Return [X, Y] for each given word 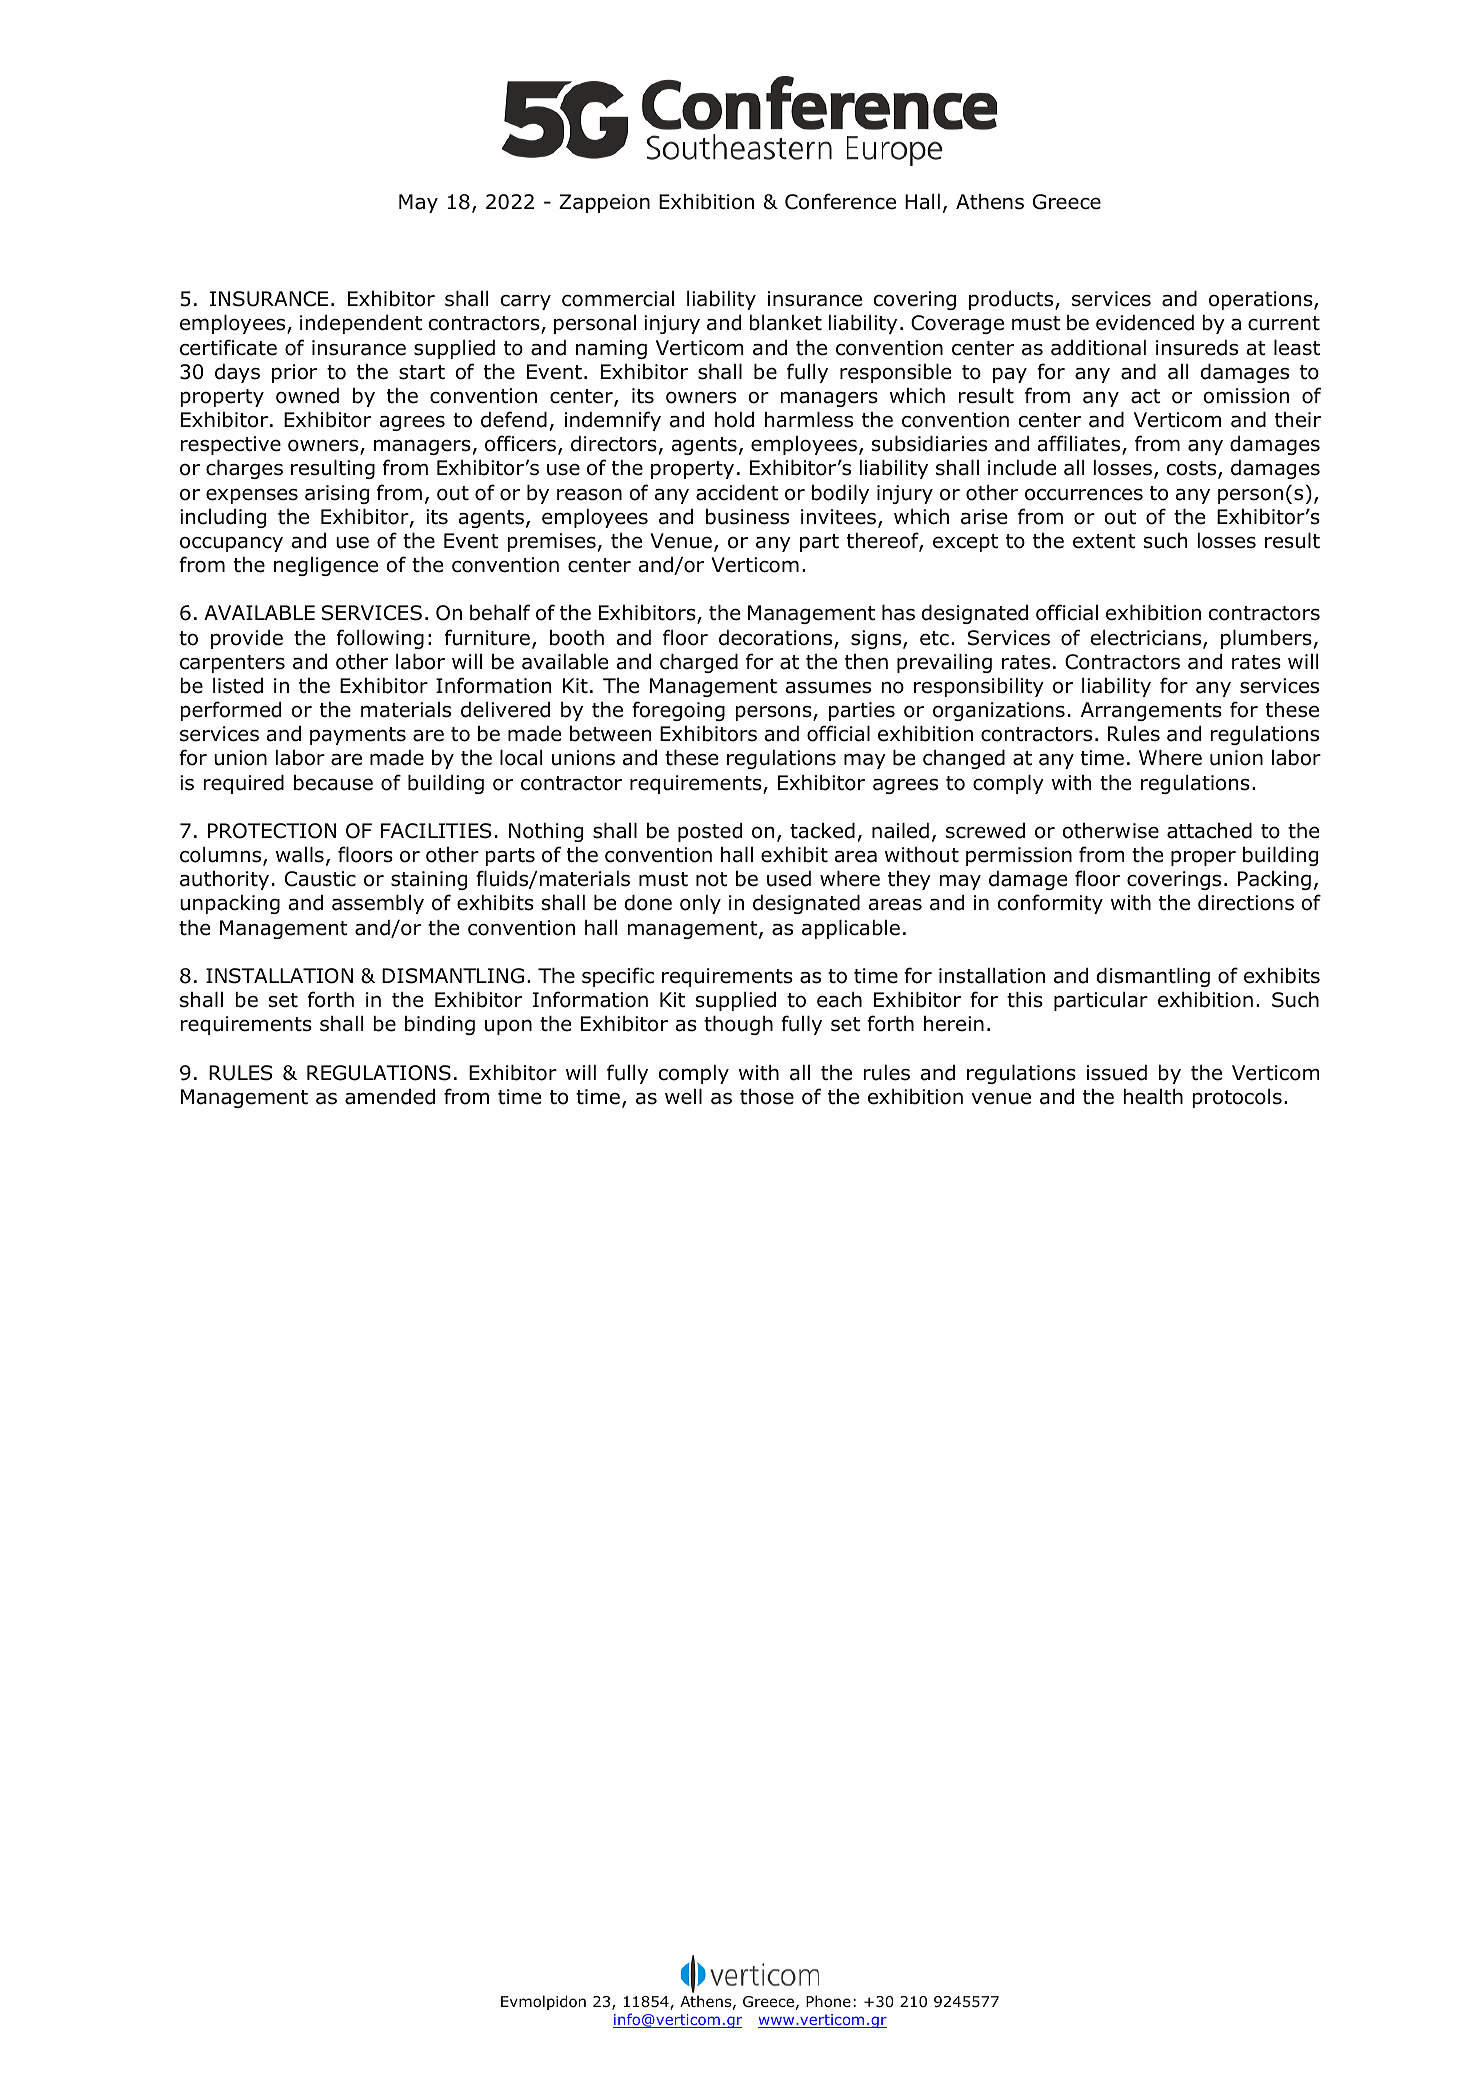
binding [440, 1025]
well [683, 1097]
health [1153, 1097]
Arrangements [1151, 711]
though [738, 1025]
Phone [828, 2001]
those [767, 1097]
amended [390, 1097]
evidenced [1145, 323]
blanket [786, 323]
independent [361, 324]
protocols [1237, 1098]
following [380, 639]
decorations [777, 639]
